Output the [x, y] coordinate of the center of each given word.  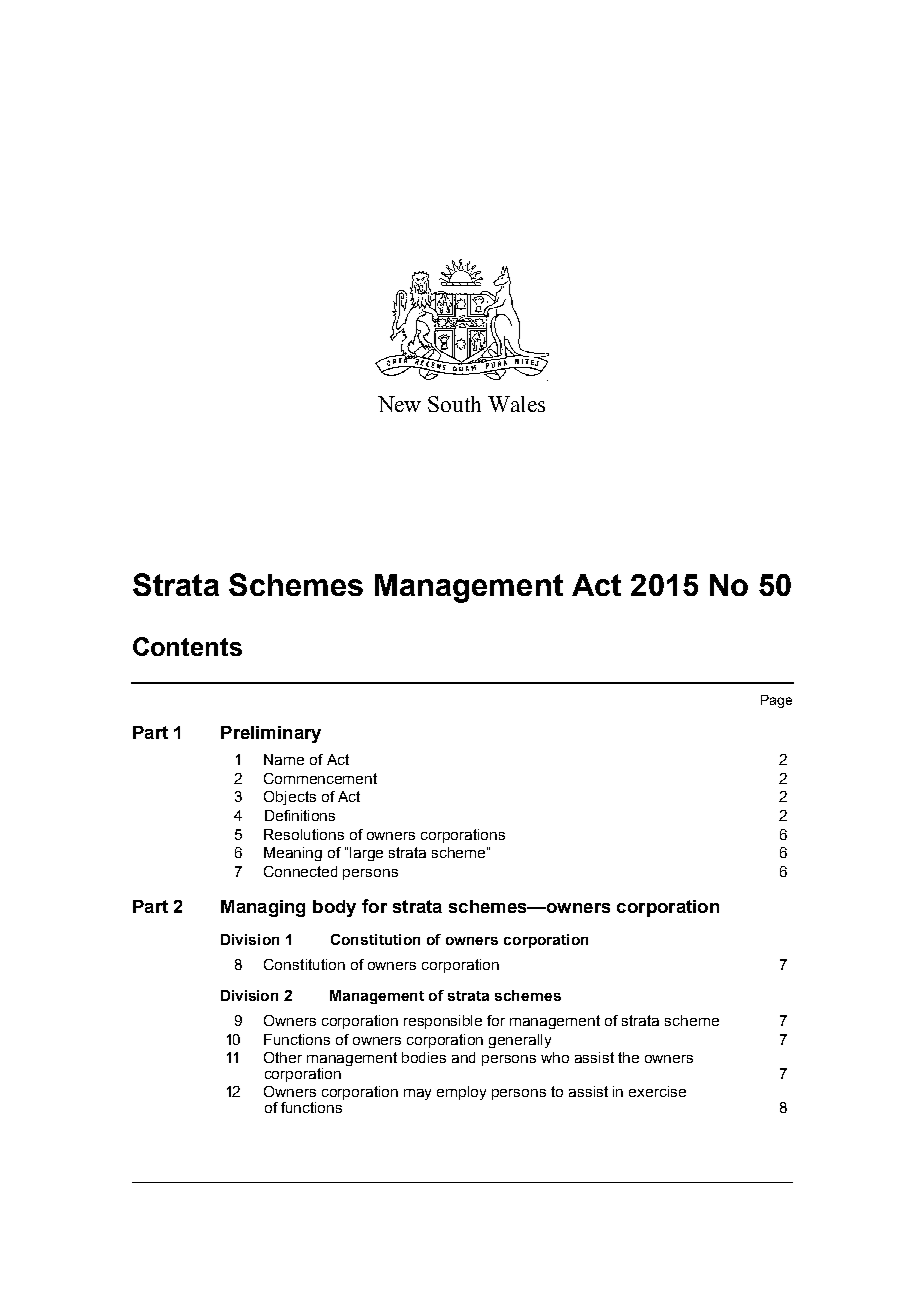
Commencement [320, 778]
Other [283, 1057]
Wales [516, 404]
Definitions [300, 815]
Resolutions [304, 834]
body [334, 908]
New [399, 404]
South [454, 404]
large [366, 854]
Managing [263, 908]
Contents [187, 646]
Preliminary [271, 734]
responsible [443, 1022]
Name [284, 759]
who [555, 1057]
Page [776, 701]
